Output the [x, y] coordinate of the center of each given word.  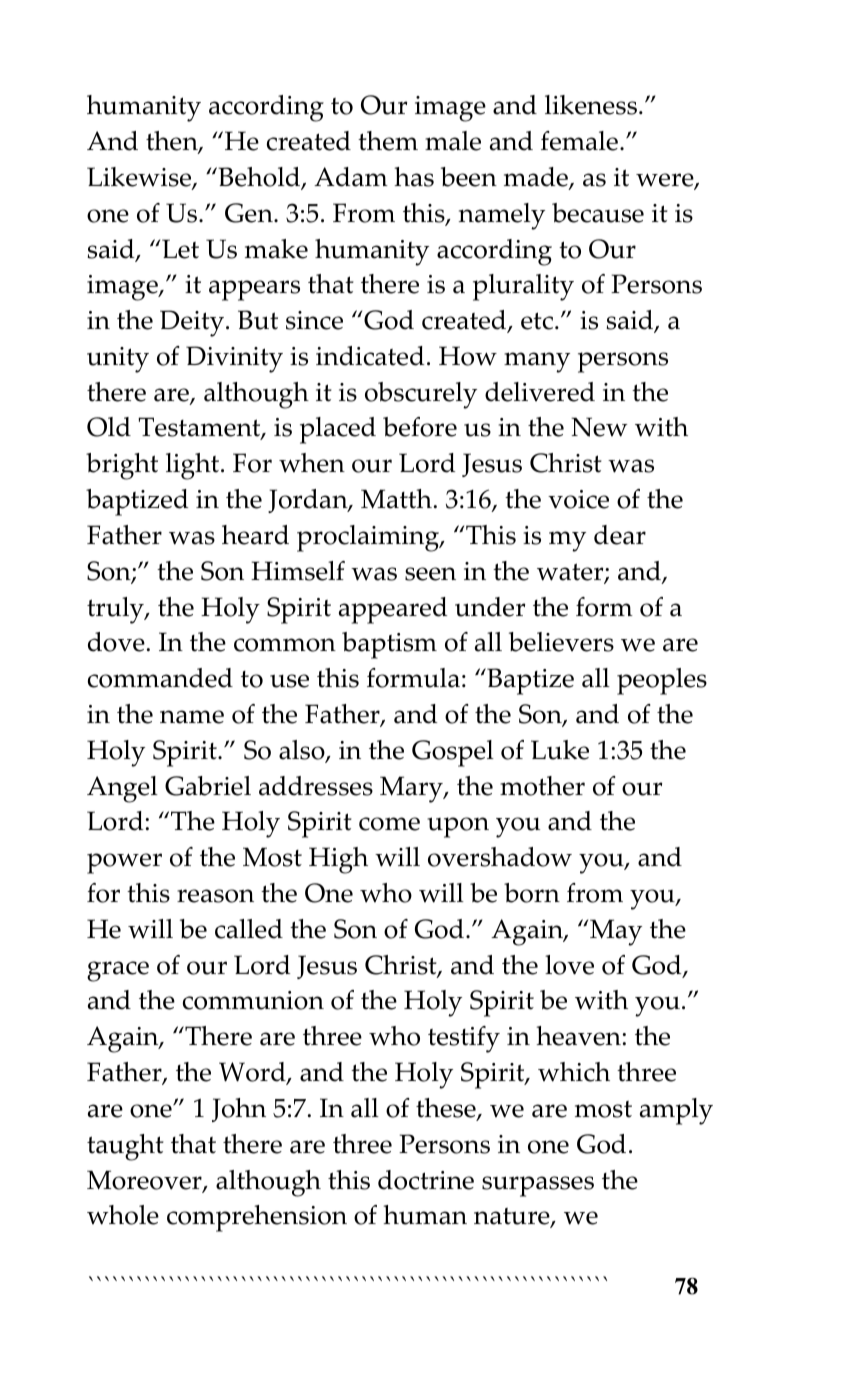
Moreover [145, 1181]
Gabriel [208, 786]
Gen [250, 213]
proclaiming [369, 538]
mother [542, 786]
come [389, 824]
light [194, 466]
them [388, 141]
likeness [592, 105]
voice [578, 499]
